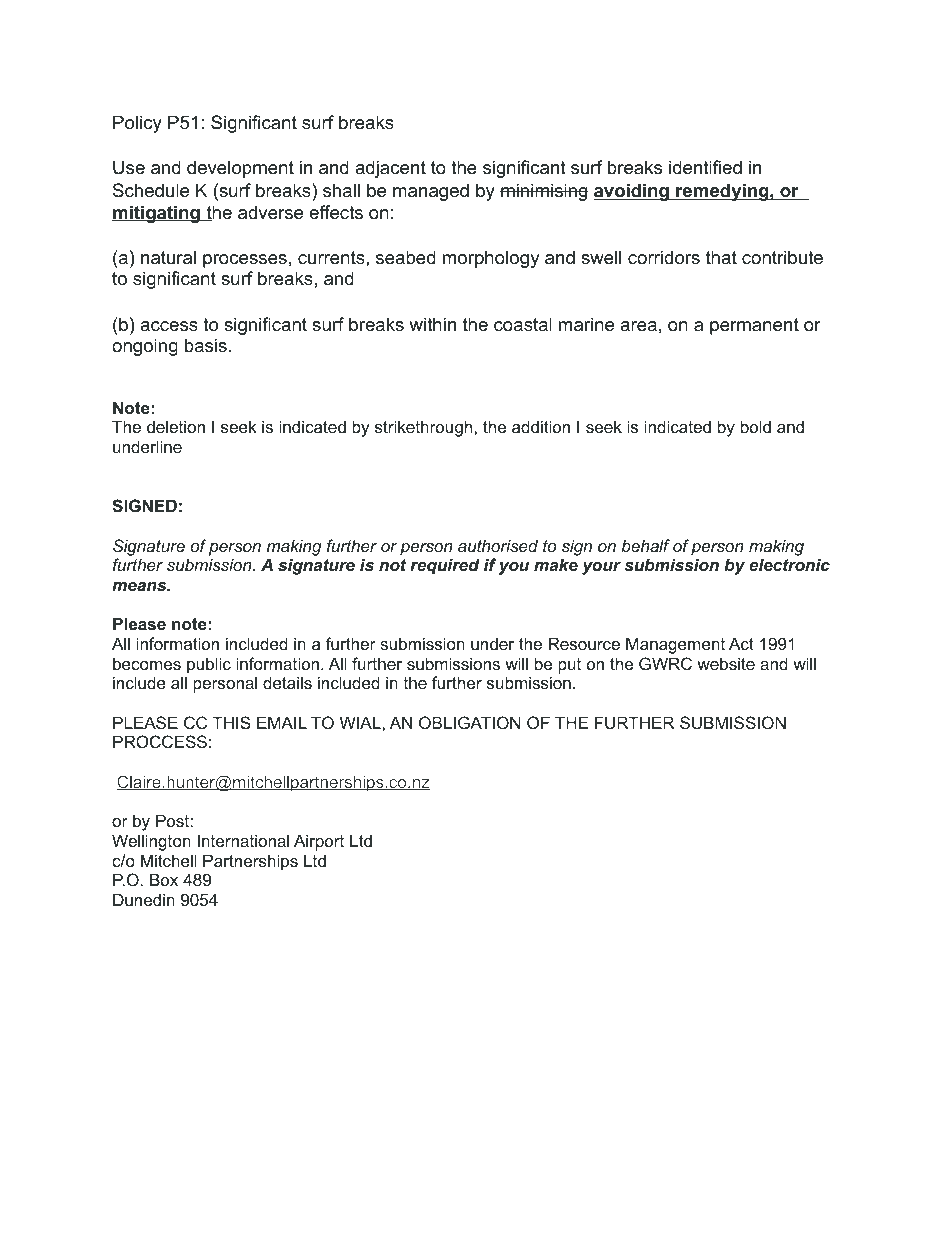  I want to click on adjacent, so click(390, 169).
